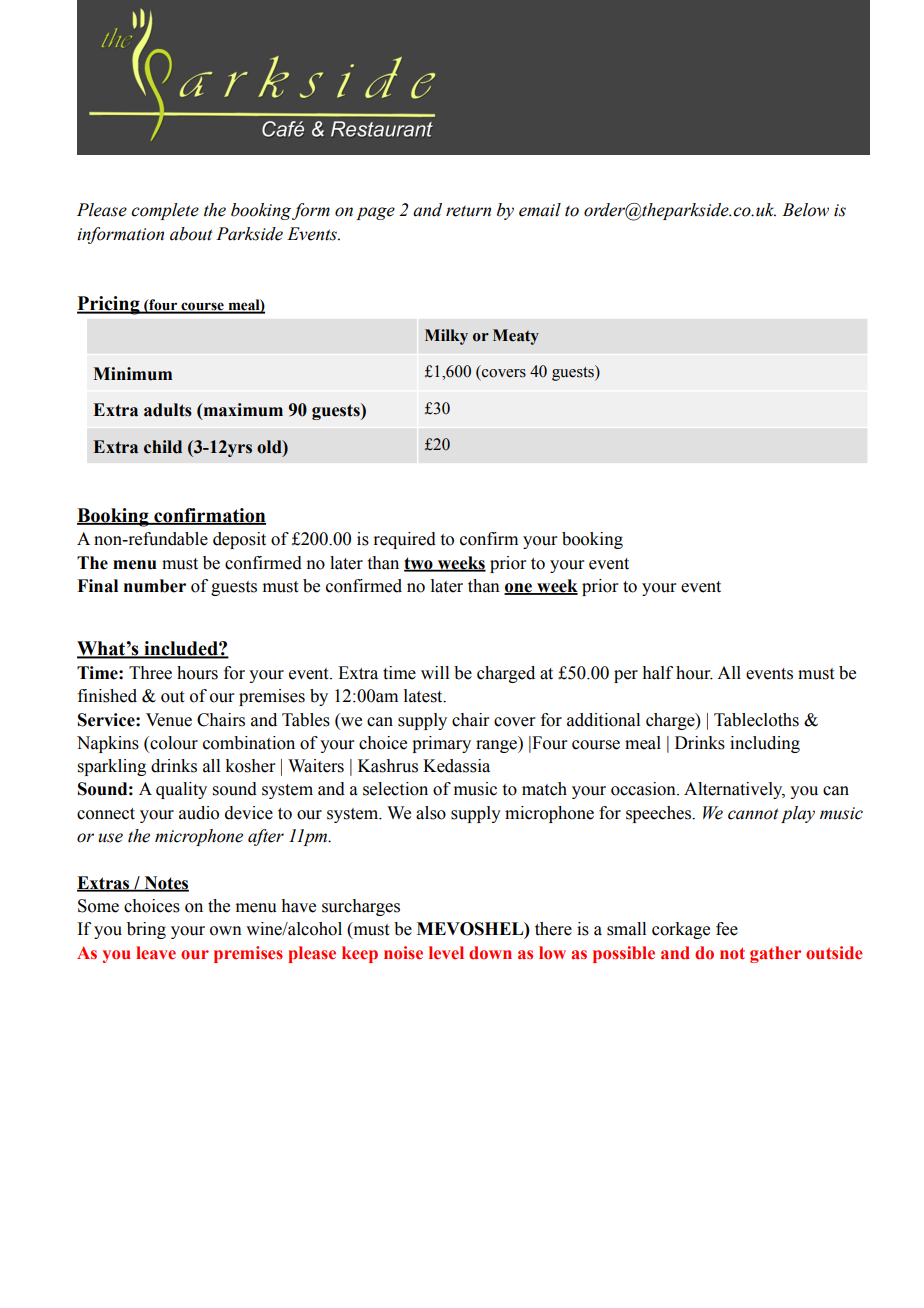 This image has width=924, height=1308. What do you see at coordinates (516, 337) in the image?
I see `Meaty` at bounding box center [516, 337].
